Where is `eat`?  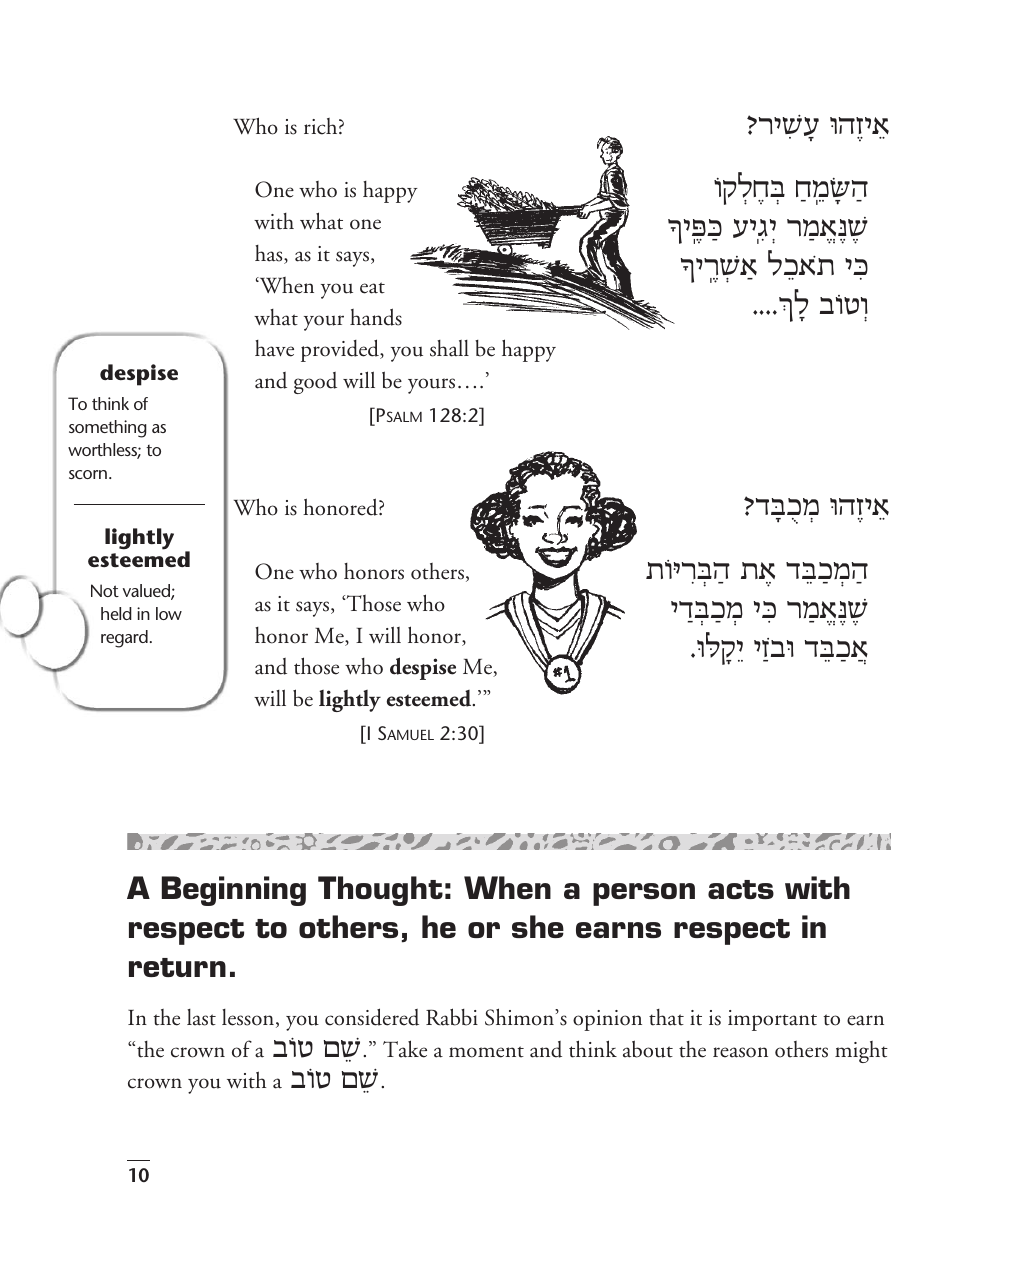
eat is located at coordinates (372, 288).
